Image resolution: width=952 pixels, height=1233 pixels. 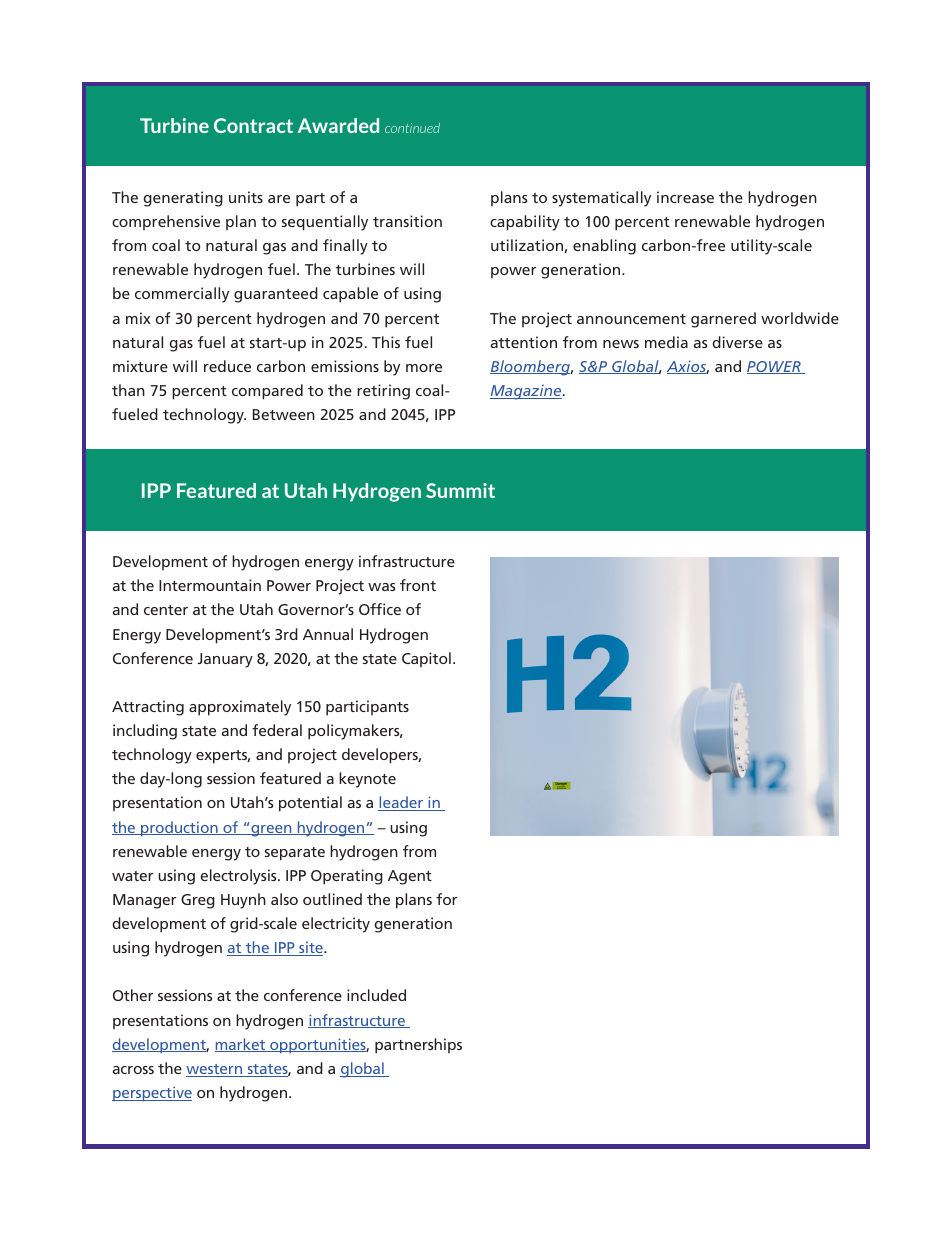 I want to click on diverse, so click(x=737, y=342).
